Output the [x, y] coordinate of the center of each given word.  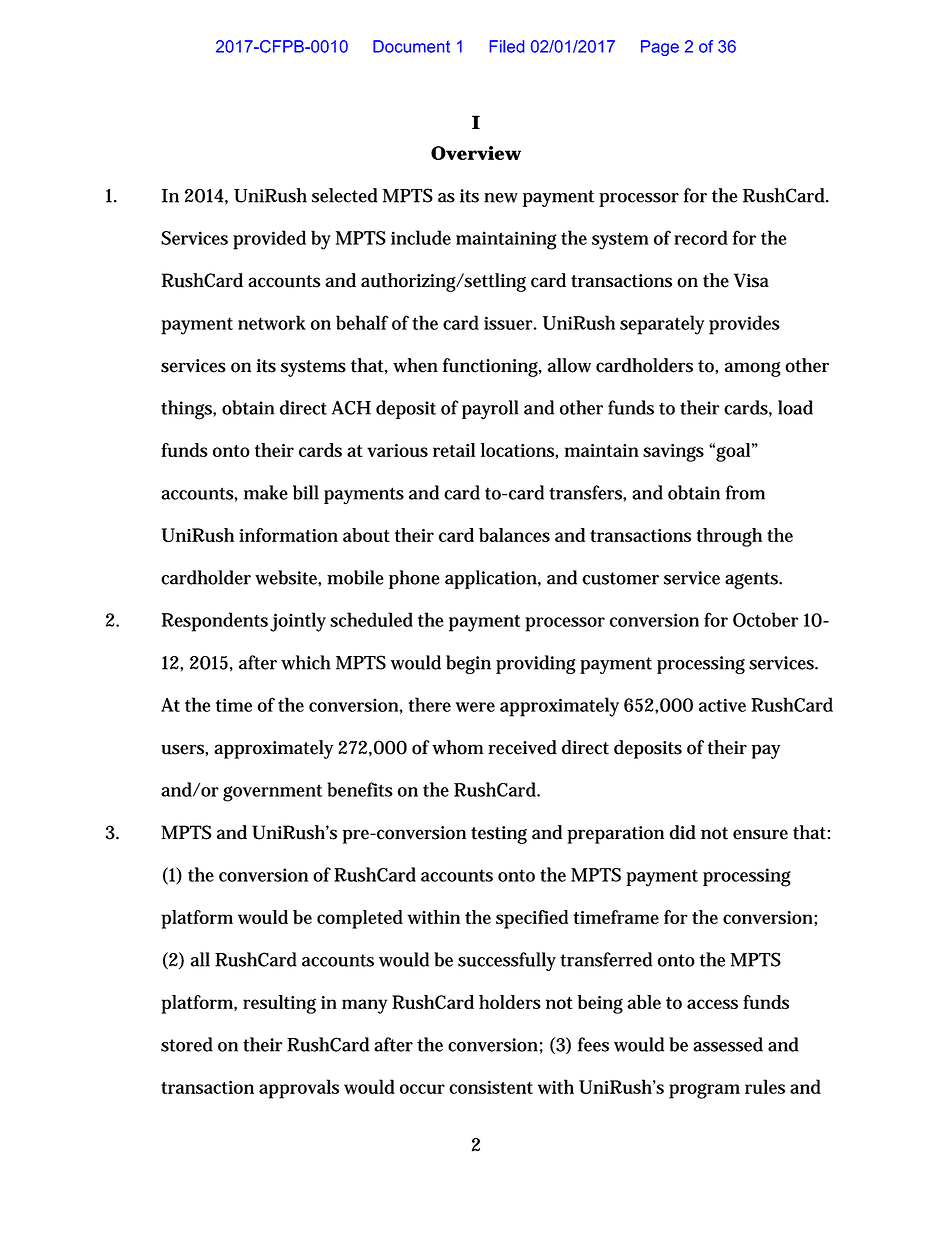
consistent [491, 1087]
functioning [491, 367]
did [683, 832]
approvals [299, 1089]
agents [752, 580]
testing [499, 835]
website [287, 577]
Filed [507, 46]
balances [514, 535]
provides [744, 325]
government [272, 793]
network [272, 322]
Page [660, 48]
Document [411, 46]
